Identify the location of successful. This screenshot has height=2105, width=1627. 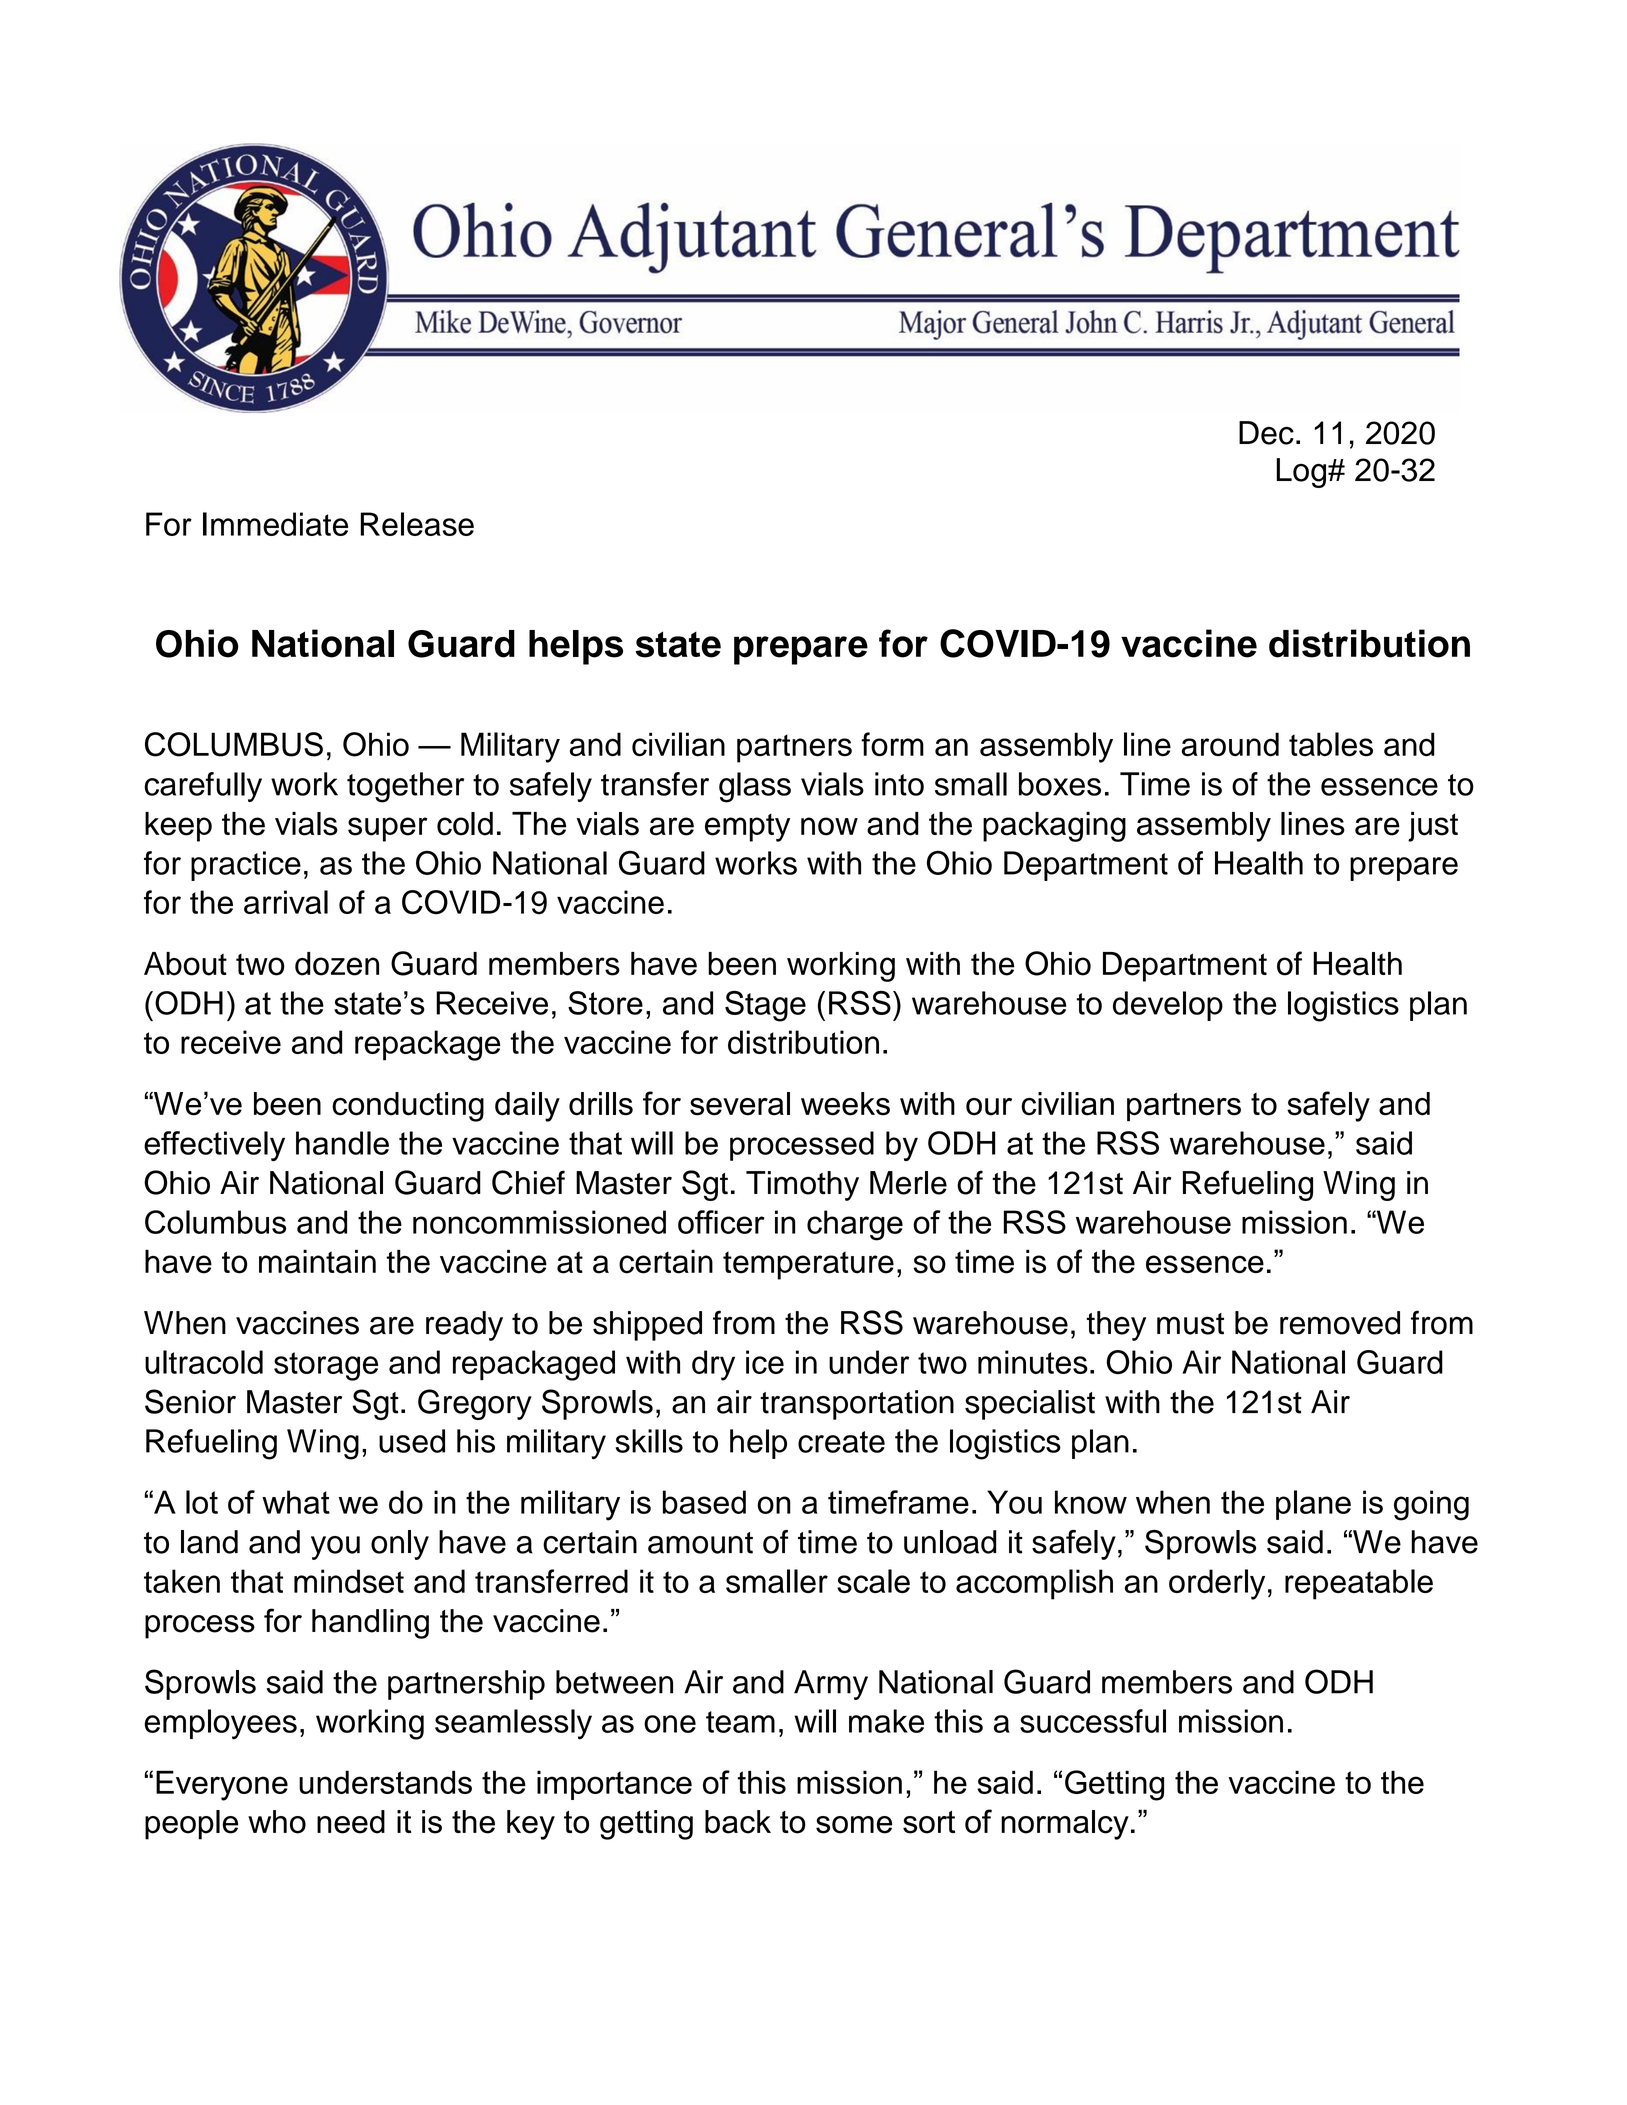
(1093, 1721).
